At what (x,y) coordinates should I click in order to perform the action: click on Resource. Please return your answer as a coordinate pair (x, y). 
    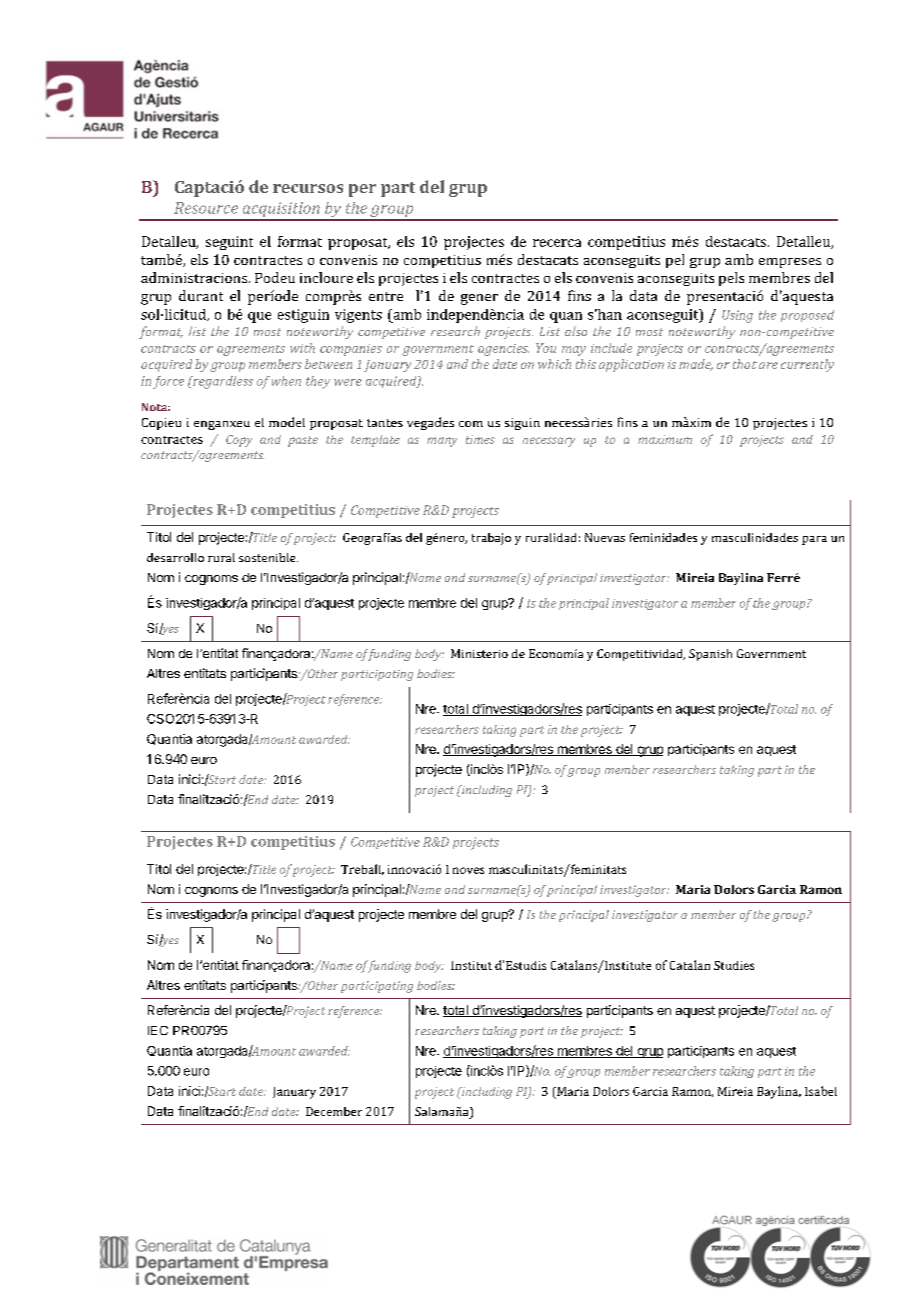
    Looking at the image, I should click on (206, 208).
